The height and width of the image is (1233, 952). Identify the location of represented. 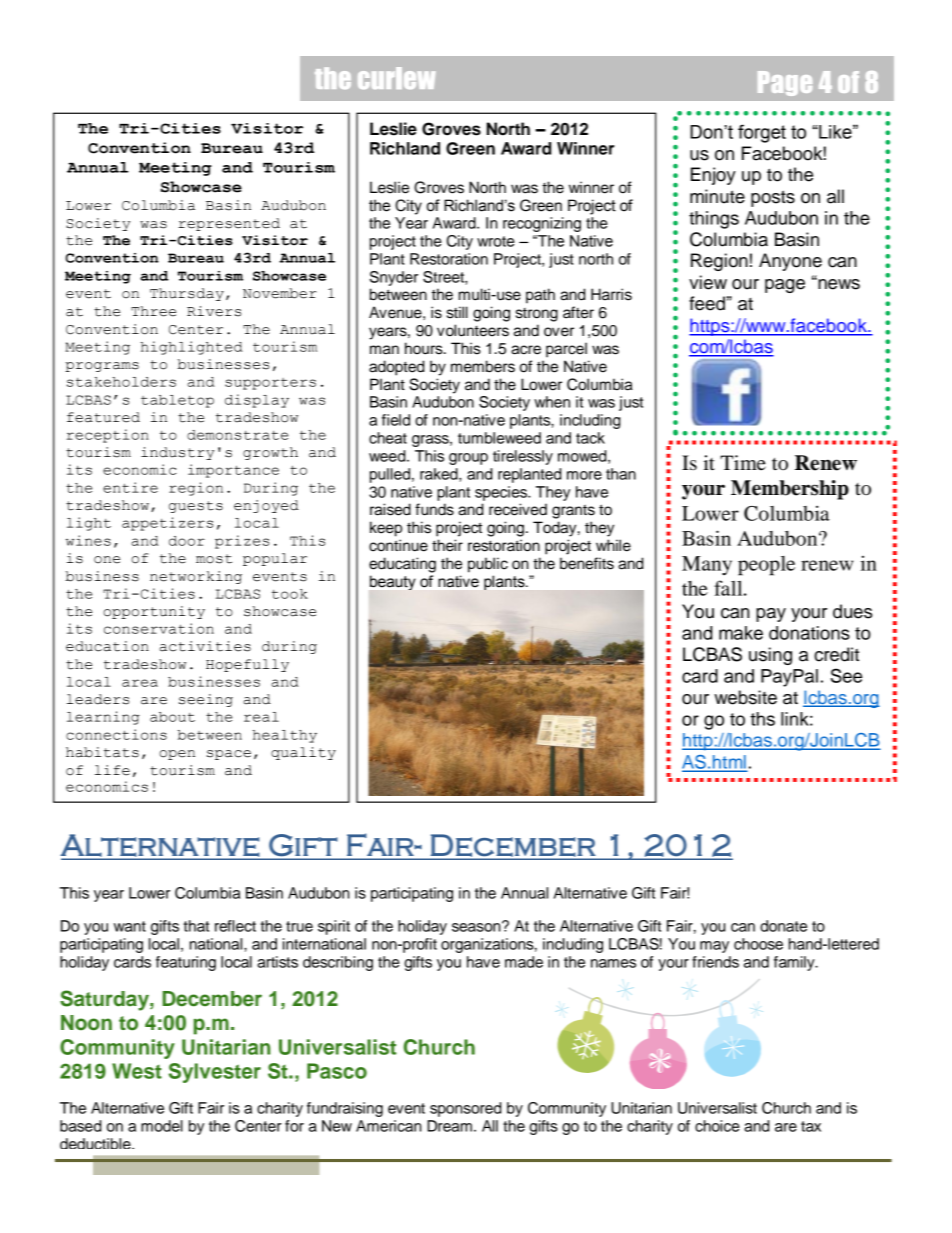
(229, 224).
